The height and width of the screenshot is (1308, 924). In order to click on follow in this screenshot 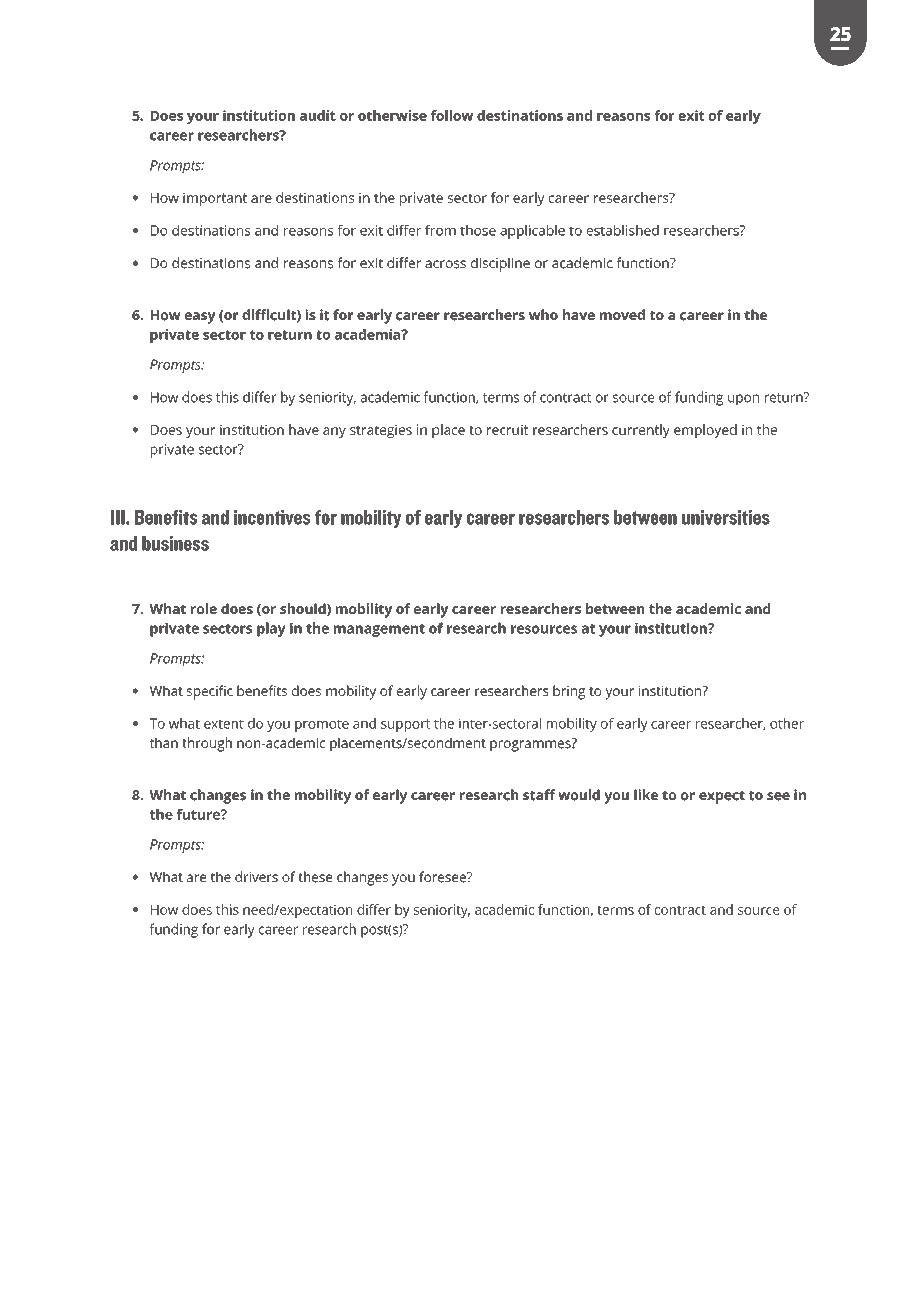, I will do `click(452, 115)`.
